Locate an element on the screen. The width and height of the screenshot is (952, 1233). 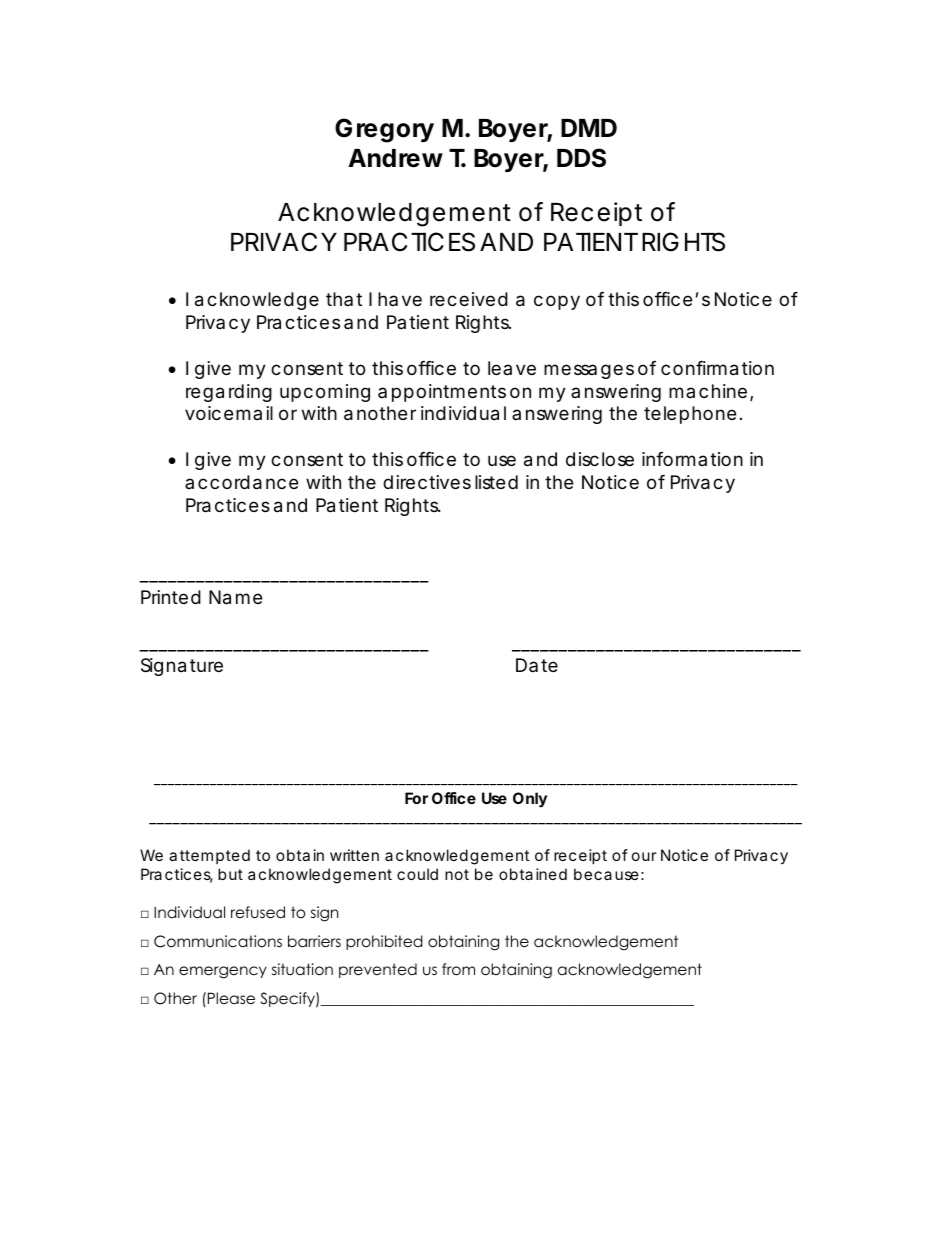
information is located at coordinates (692, 459).
